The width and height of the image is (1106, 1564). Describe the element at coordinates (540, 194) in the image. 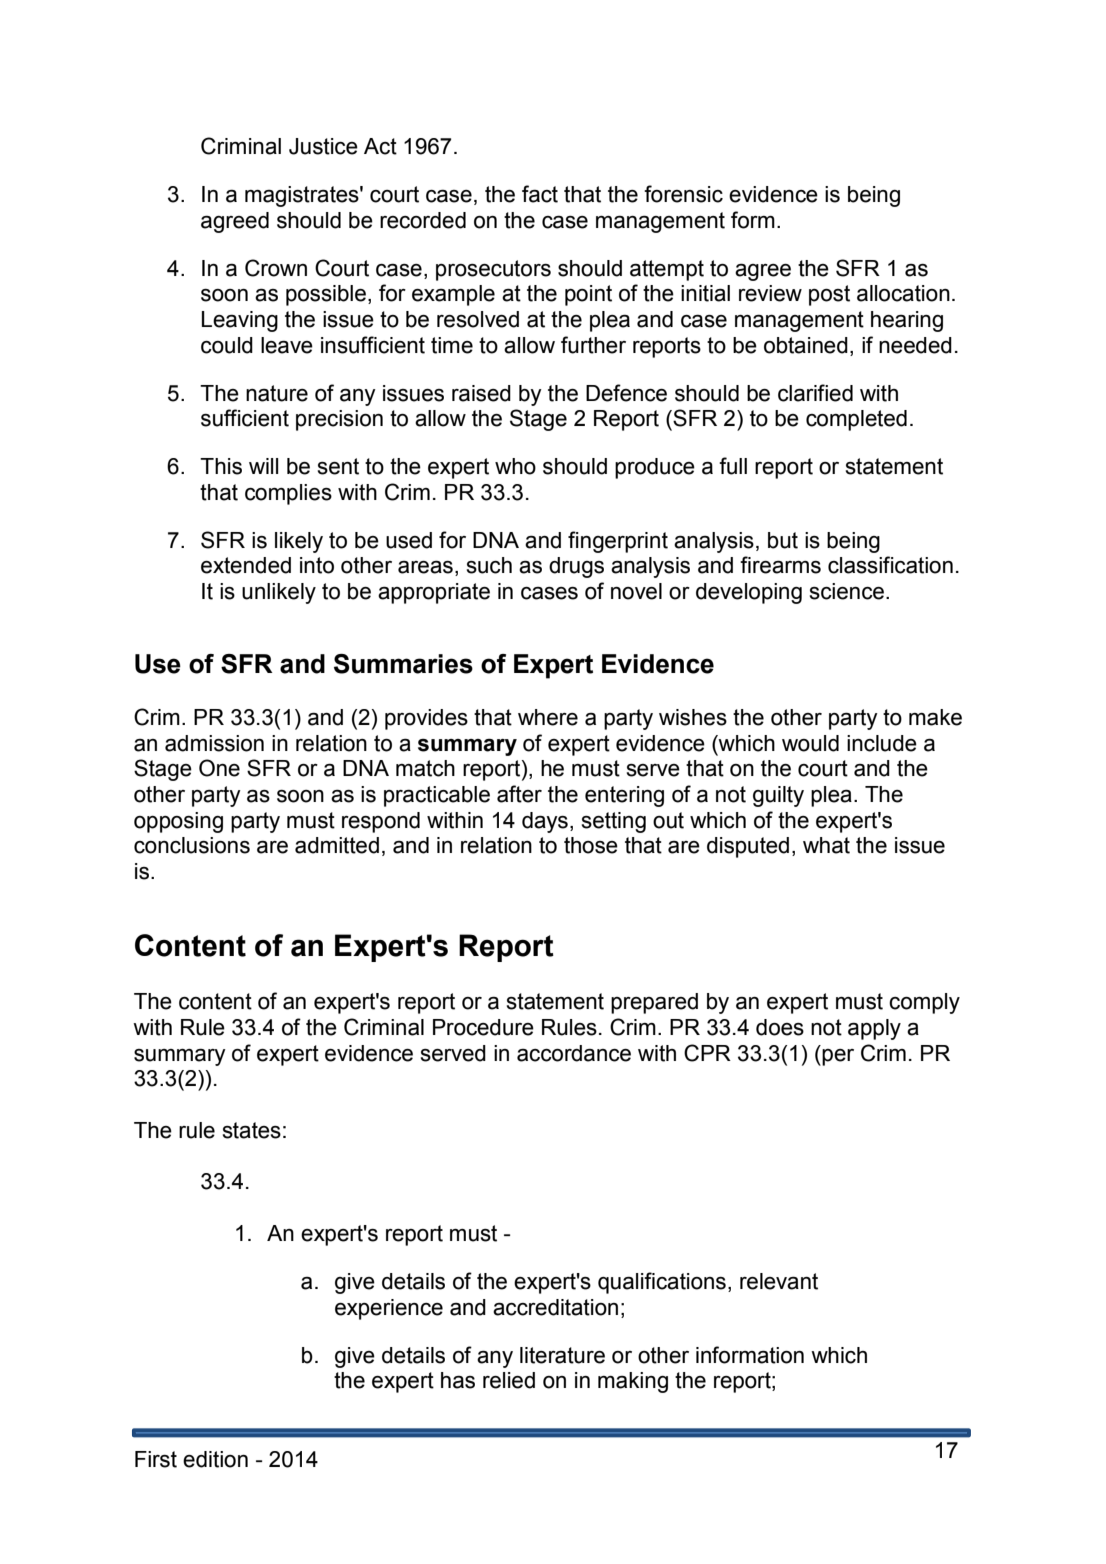

I see `fact` at that location.
